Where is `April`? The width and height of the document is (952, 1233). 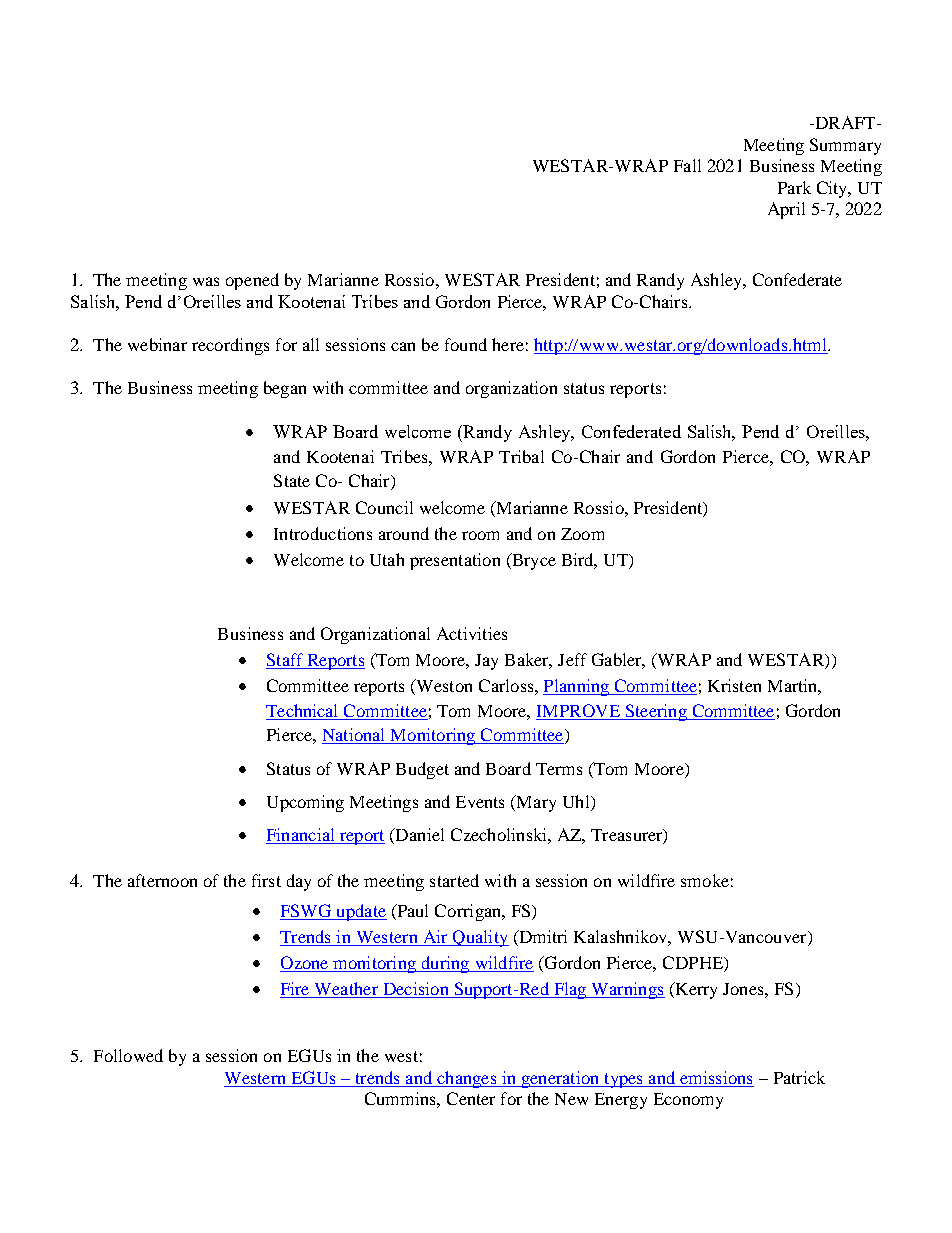 April is located at coordinates (786, 210).
